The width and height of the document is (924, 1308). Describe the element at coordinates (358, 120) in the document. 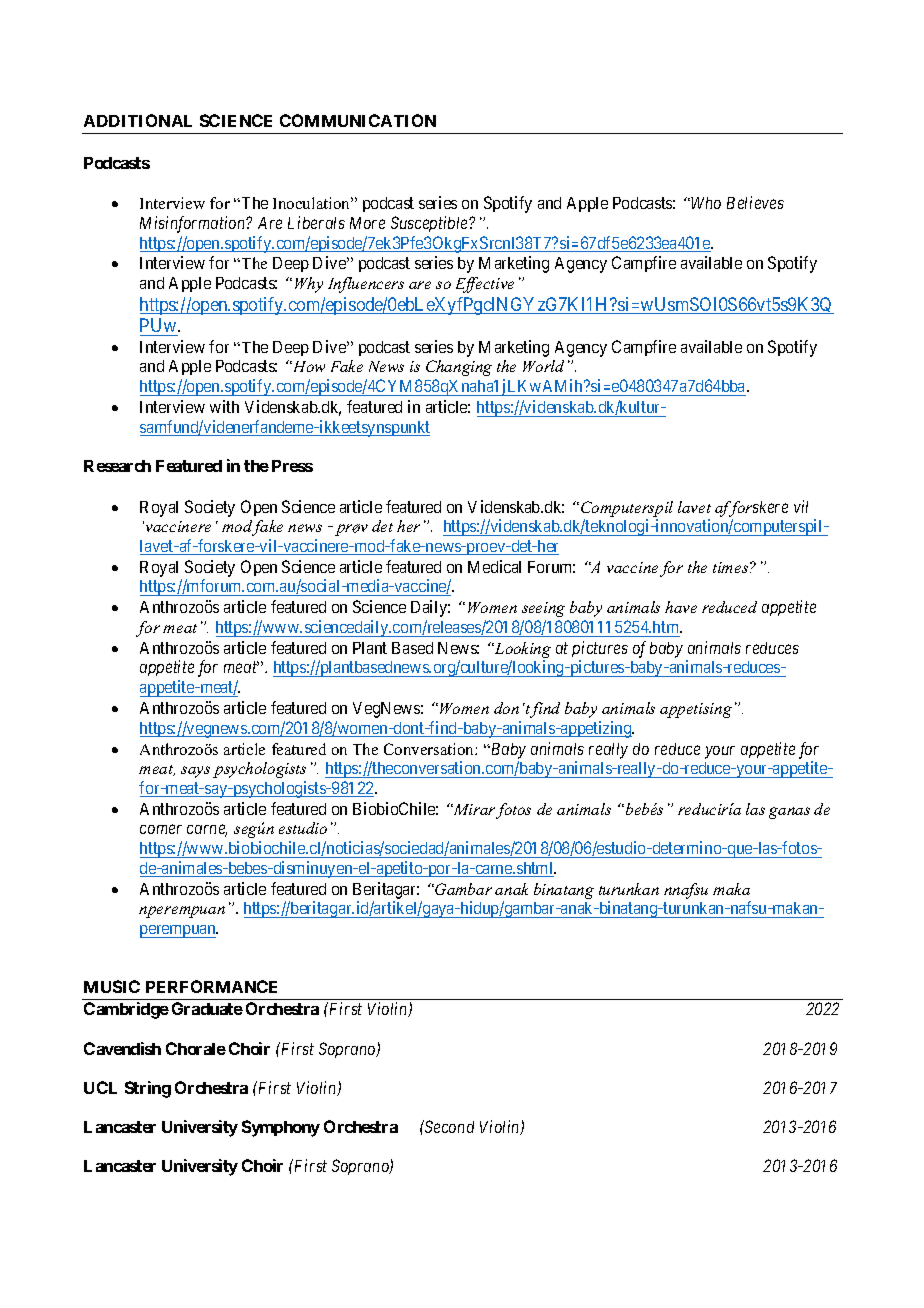

I see `COMMUNICATION` at that location.
